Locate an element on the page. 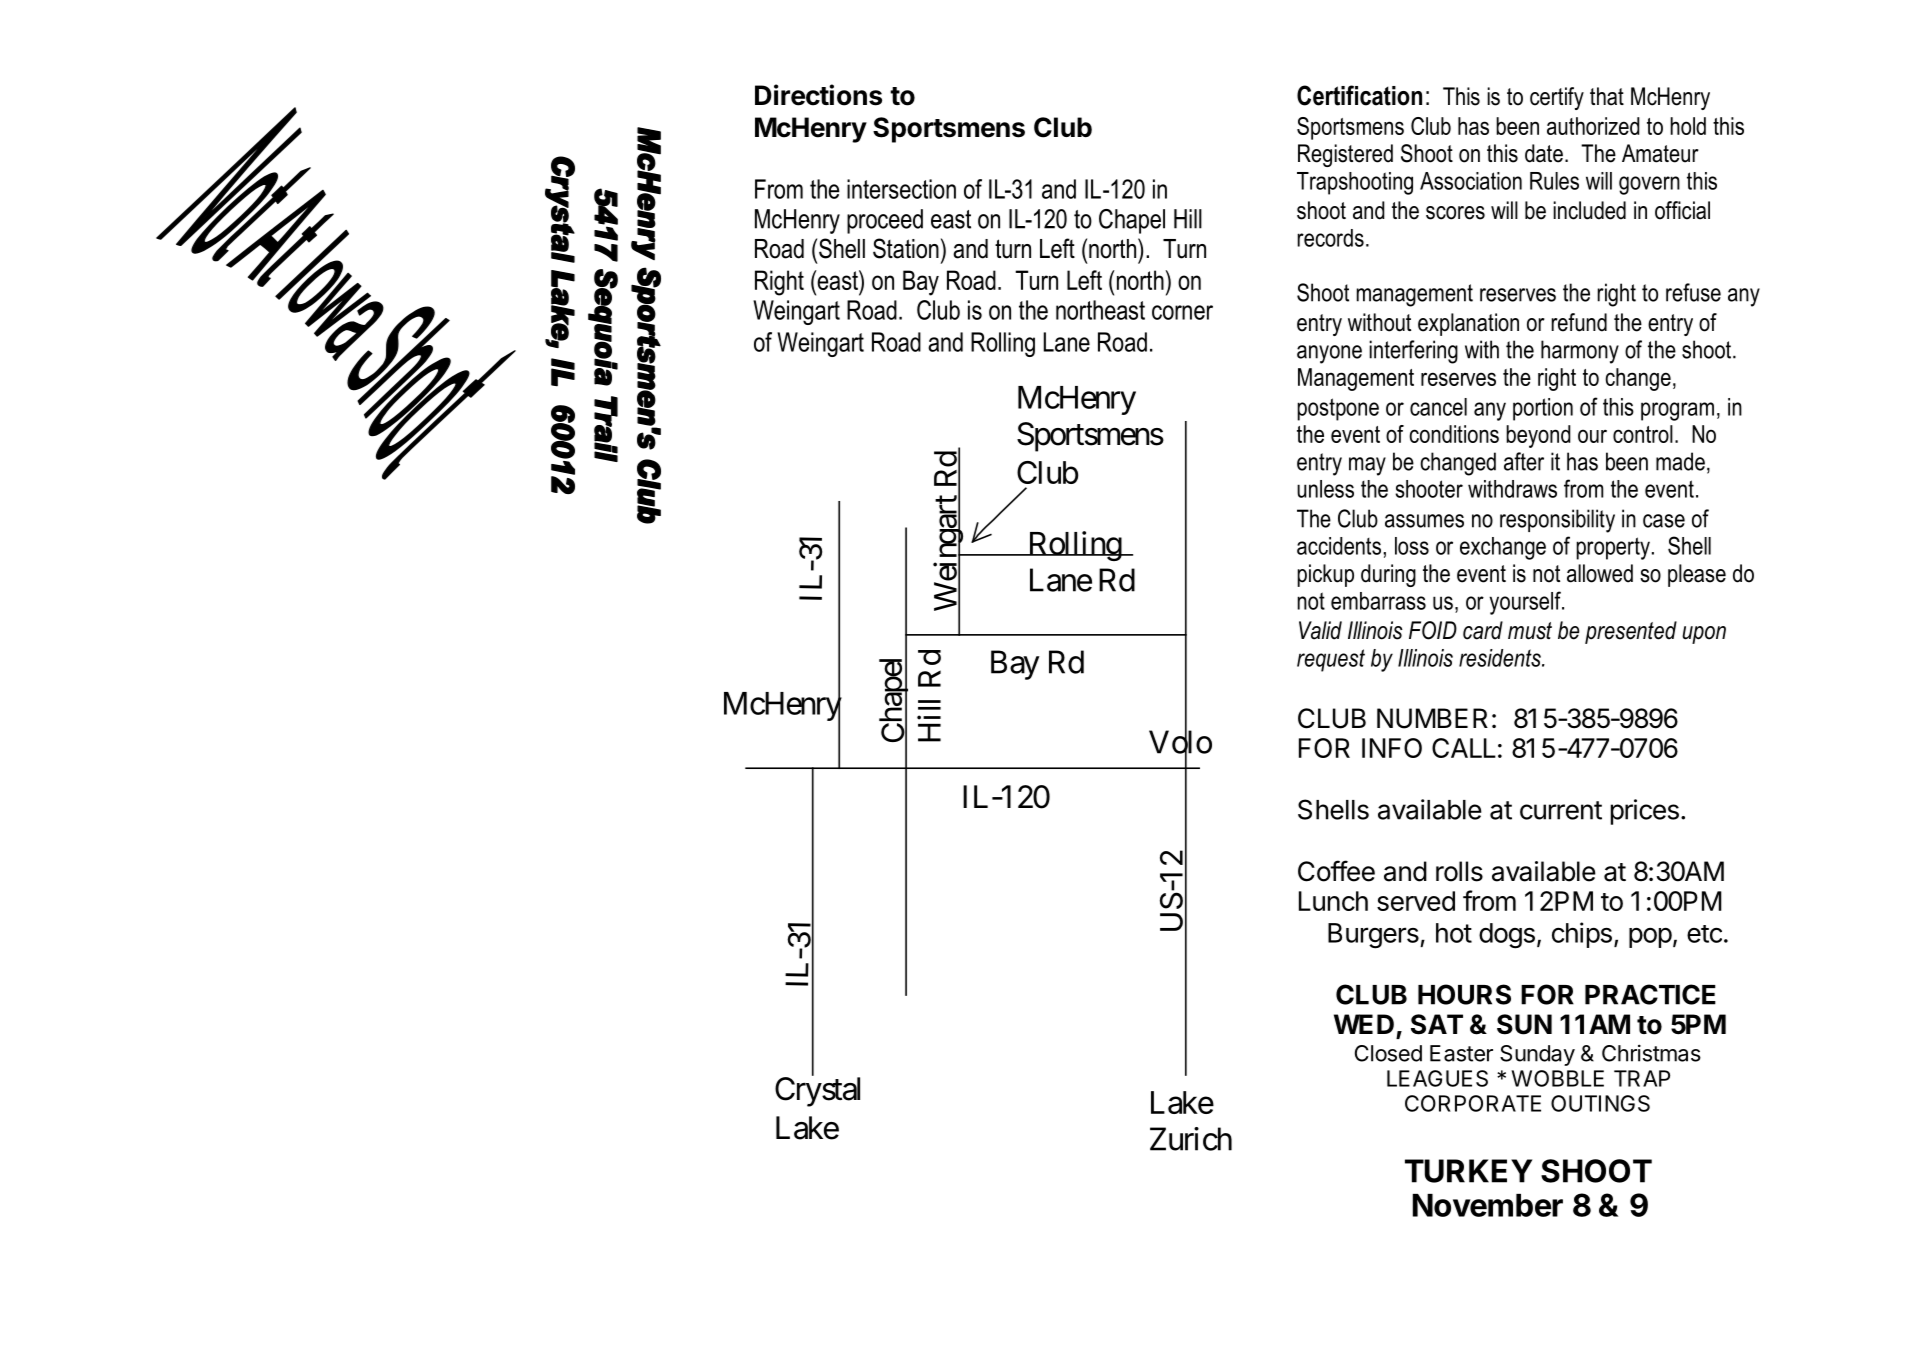 The height and width of the document is (1358, 1922). request is located at coordinates (1331, 660).
